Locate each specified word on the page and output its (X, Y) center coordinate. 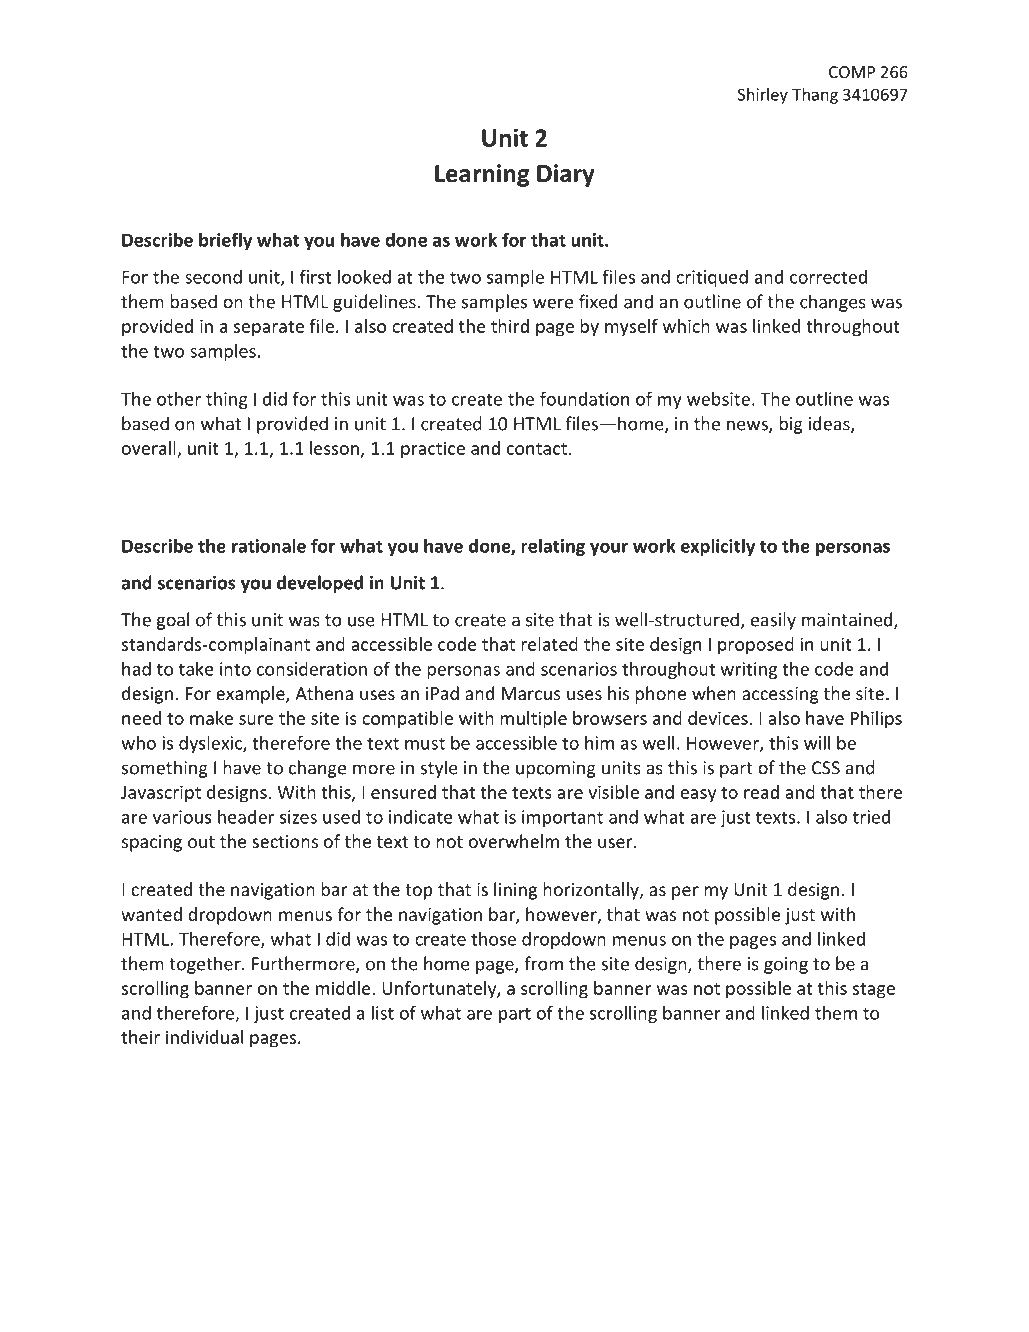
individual (204, 1037)
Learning (482, 175)
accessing (780, 695)
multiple (533, 720)
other (179, 399)
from (543, 963)
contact (537, 449)
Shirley (763, 96)
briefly (225, 241)
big (791, 425)
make (211, 718)
